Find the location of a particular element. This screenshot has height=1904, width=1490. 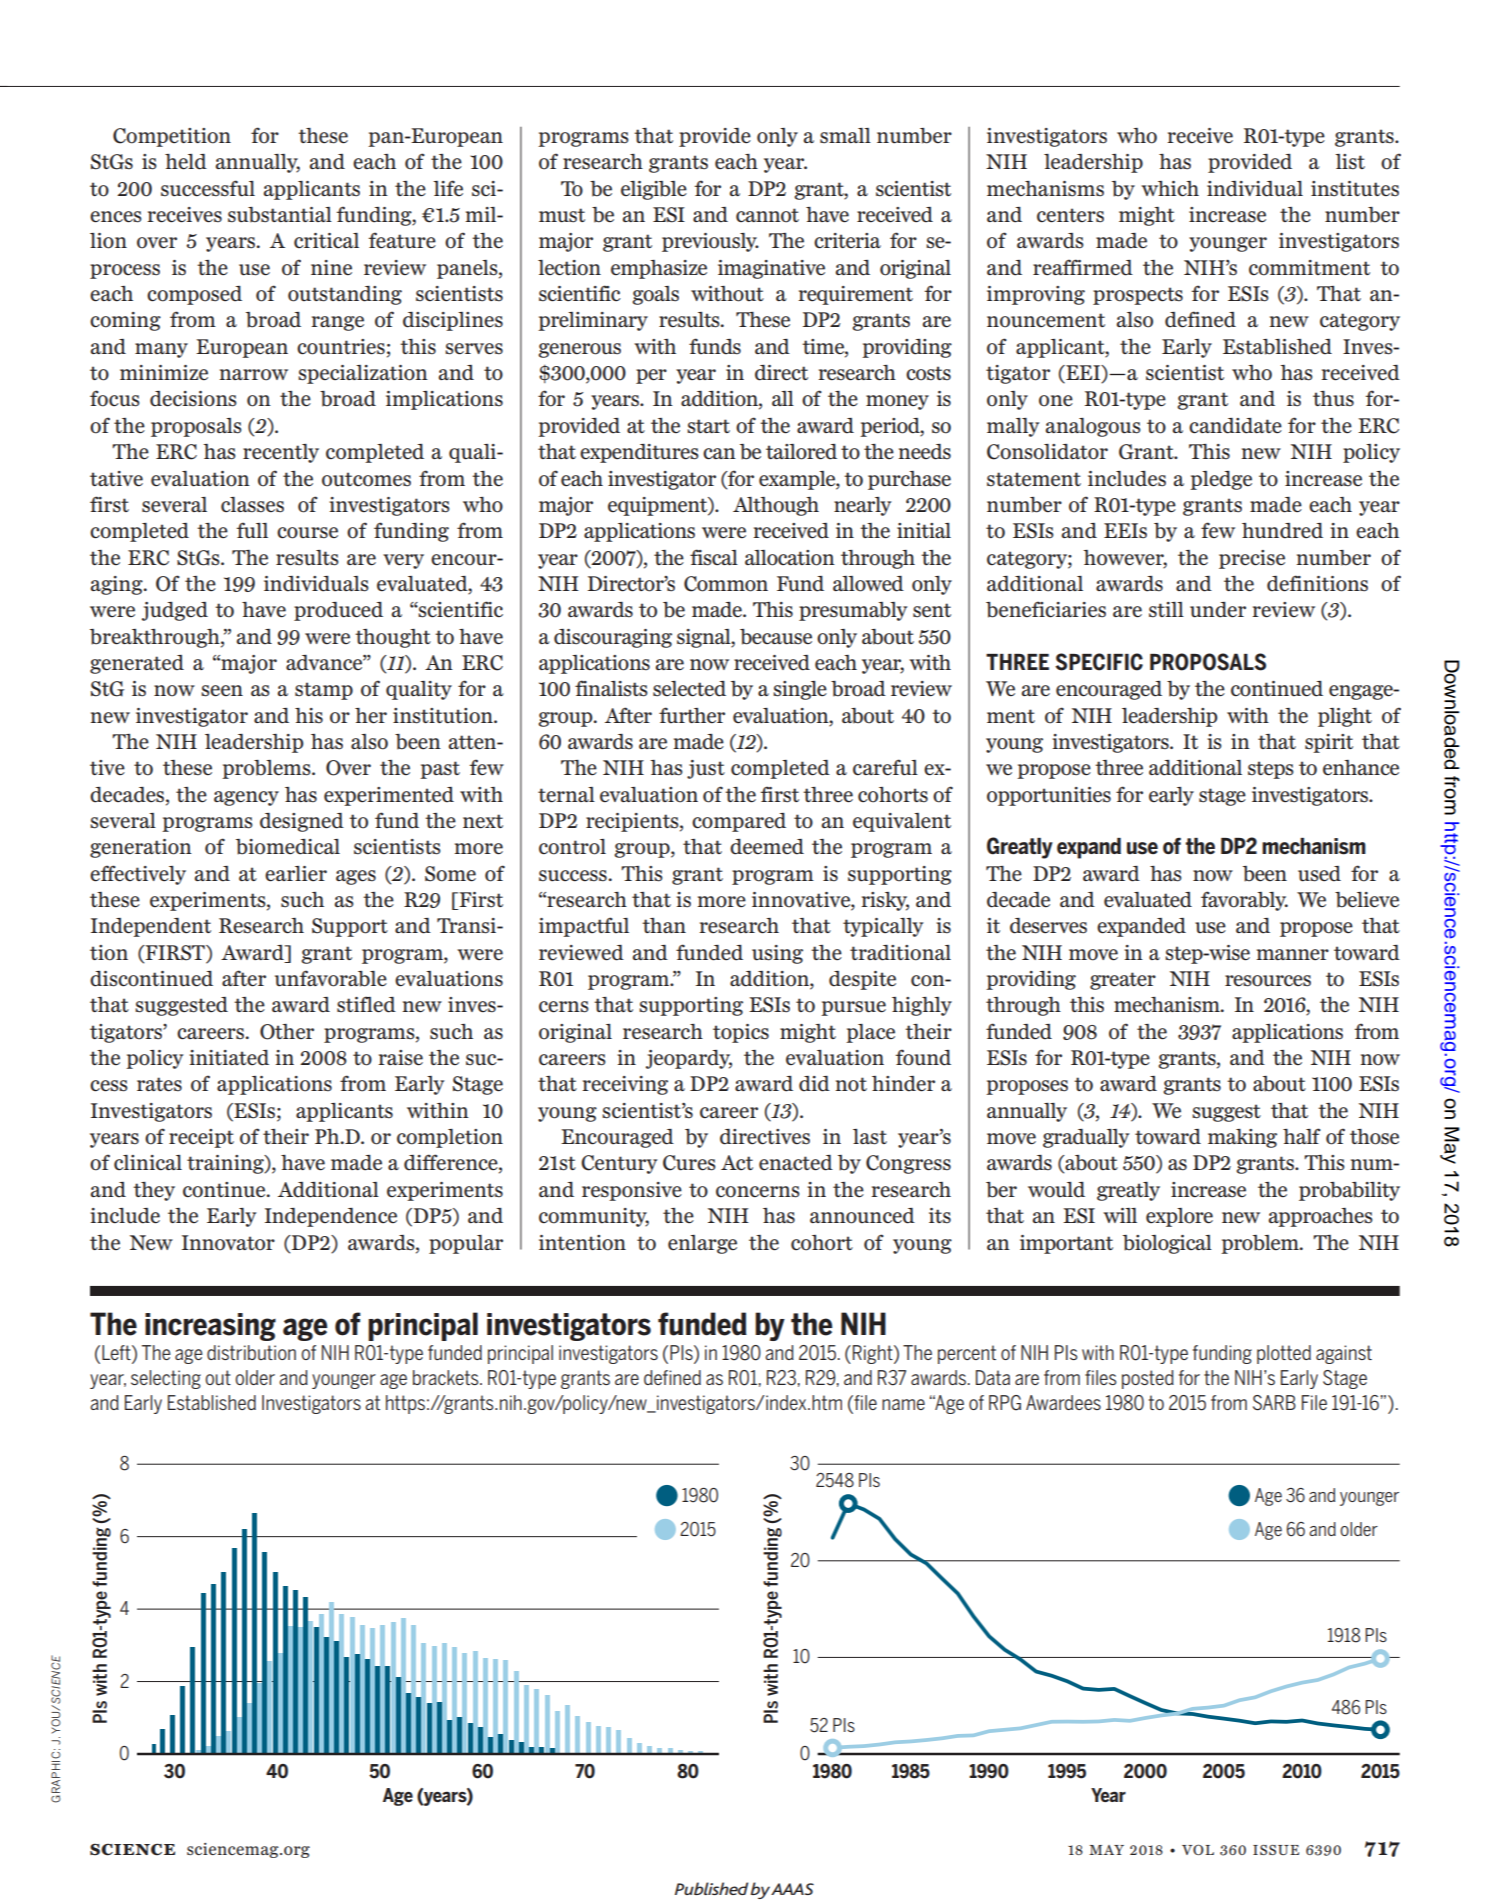

topics is located at coordinates (741, 1033).
